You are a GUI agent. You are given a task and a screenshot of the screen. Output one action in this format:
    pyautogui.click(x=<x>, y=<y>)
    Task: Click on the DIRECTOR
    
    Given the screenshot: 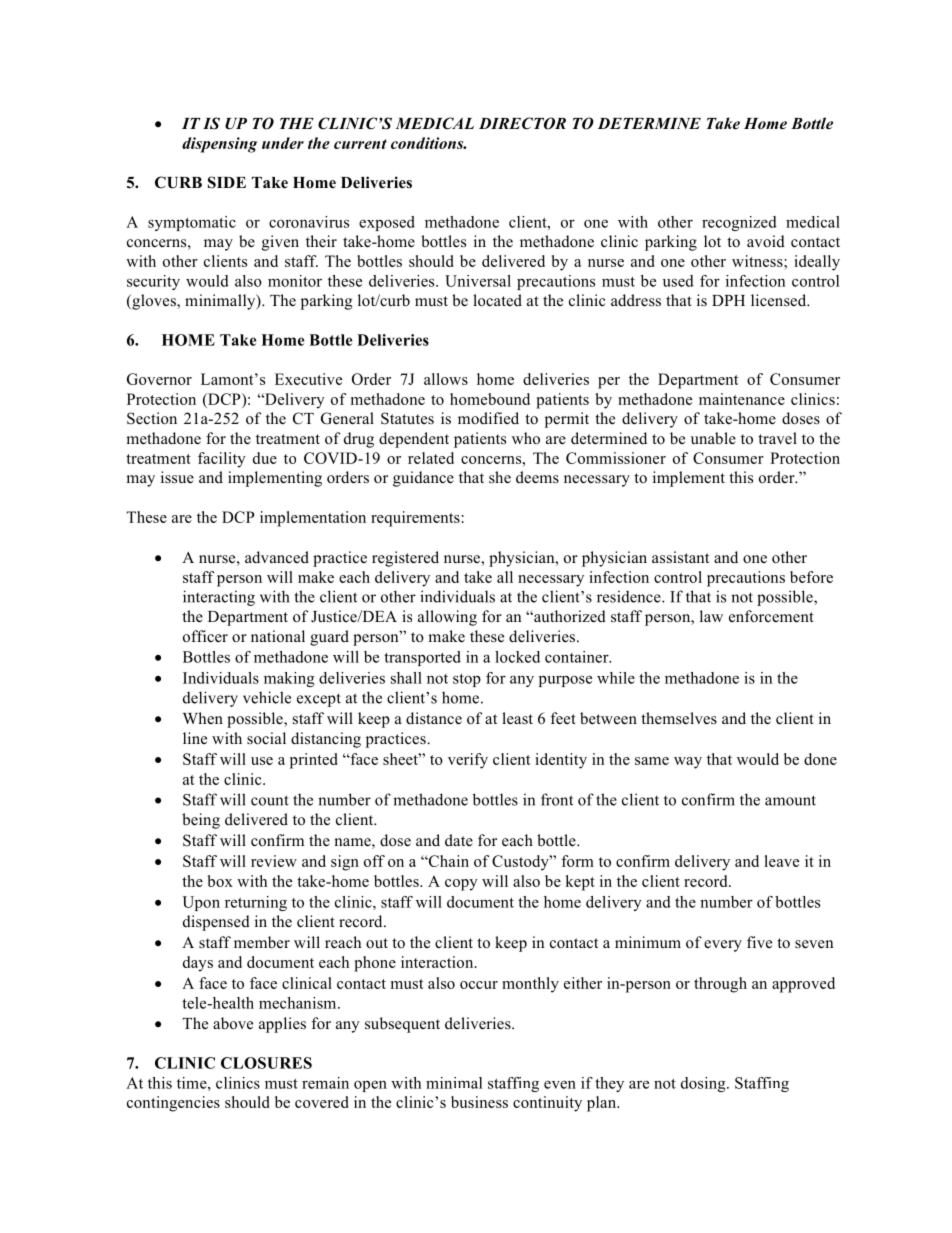 What is the action you would take?
    pyautogui.click(x=522, y=123)
